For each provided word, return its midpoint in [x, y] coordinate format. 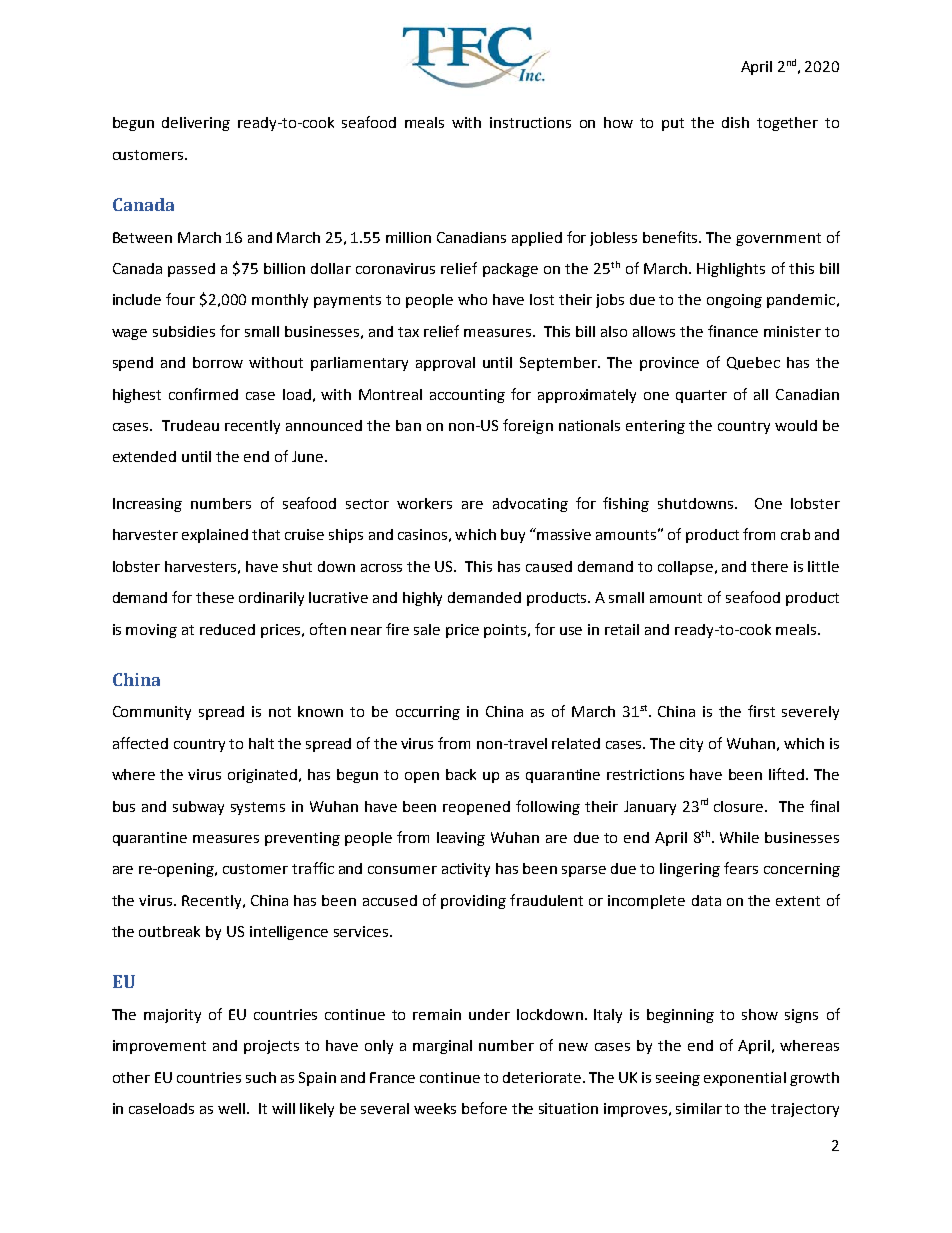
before [484, 1108]
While [739, 837]
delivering [196, 124]
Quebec [753, 363]
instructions [530, 122]
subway [198, 808]
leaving [461, 839]
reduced [227, 629]
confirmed [203, 394]
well [233, 1108]
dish [735, 122]
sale [427, 629]
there [769, 566]
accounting [467, 396]
